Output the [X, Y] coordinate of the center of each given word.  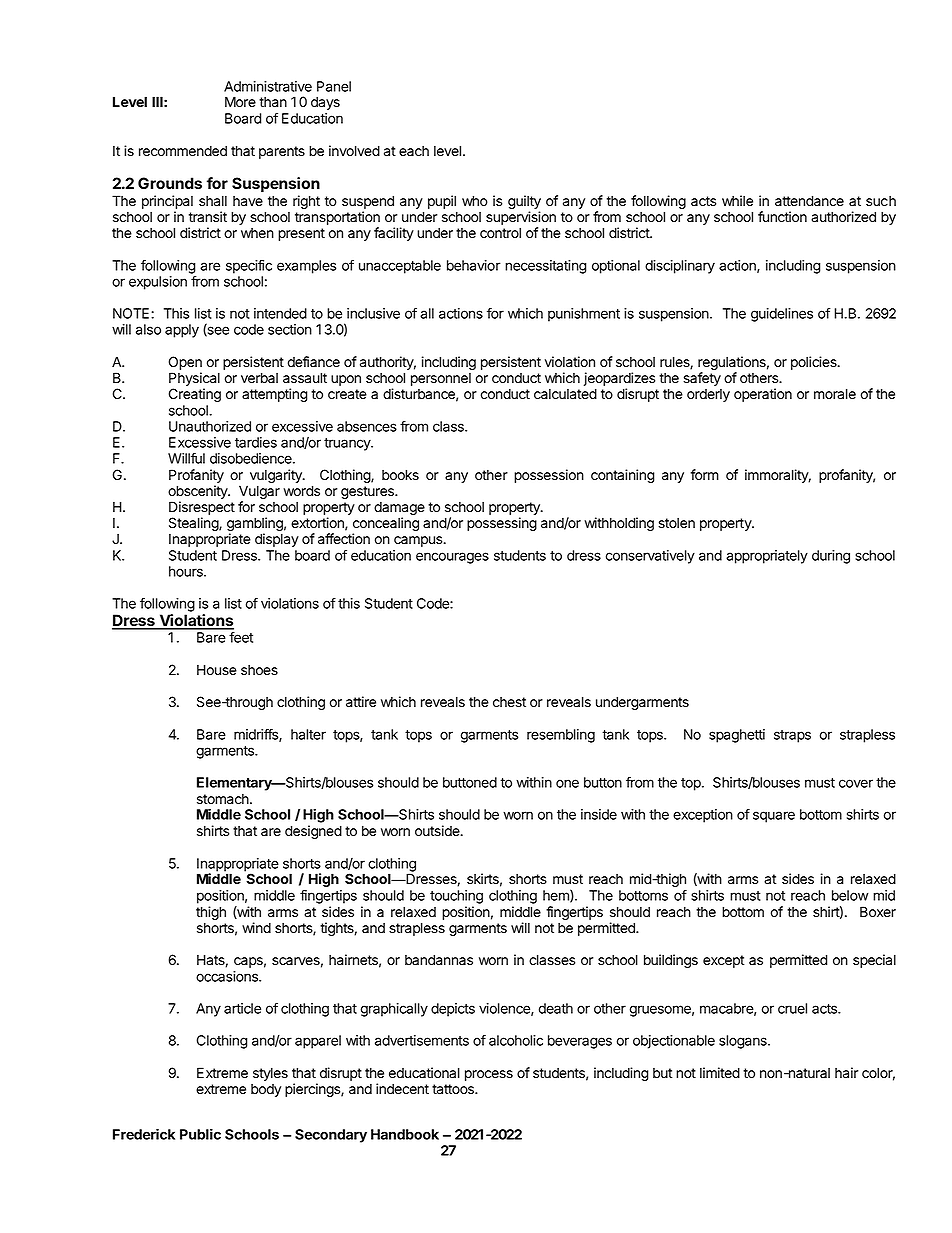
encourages [452, 558]
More [240, 102]
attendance [809, 201]
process [489, 1075]
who [475, 201]
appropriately [767, 557]
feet [241, 637]
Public [200, 1134]
